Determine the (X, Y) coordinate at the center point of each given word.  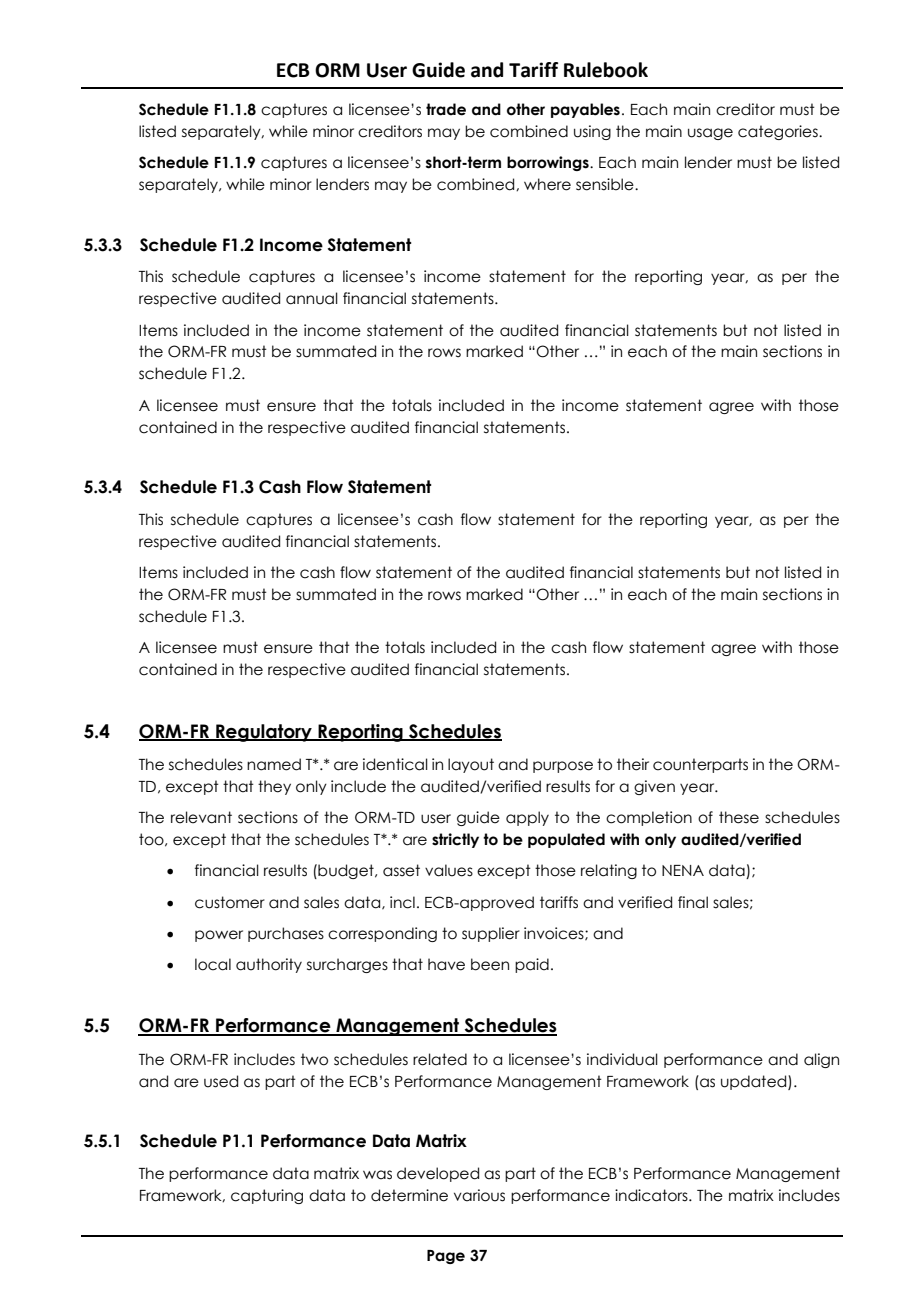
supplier (491, 934)
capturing (267, 1196)
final (693, 902)
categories (779, 132)
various (479, 1195)
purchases (286, 934)
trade (446, 109)
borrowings (549, 163)
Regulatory (264, 733)
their (633, 764)
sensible (606, 184)
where (547, 184)
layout (471, 765)
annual (312, 298)
